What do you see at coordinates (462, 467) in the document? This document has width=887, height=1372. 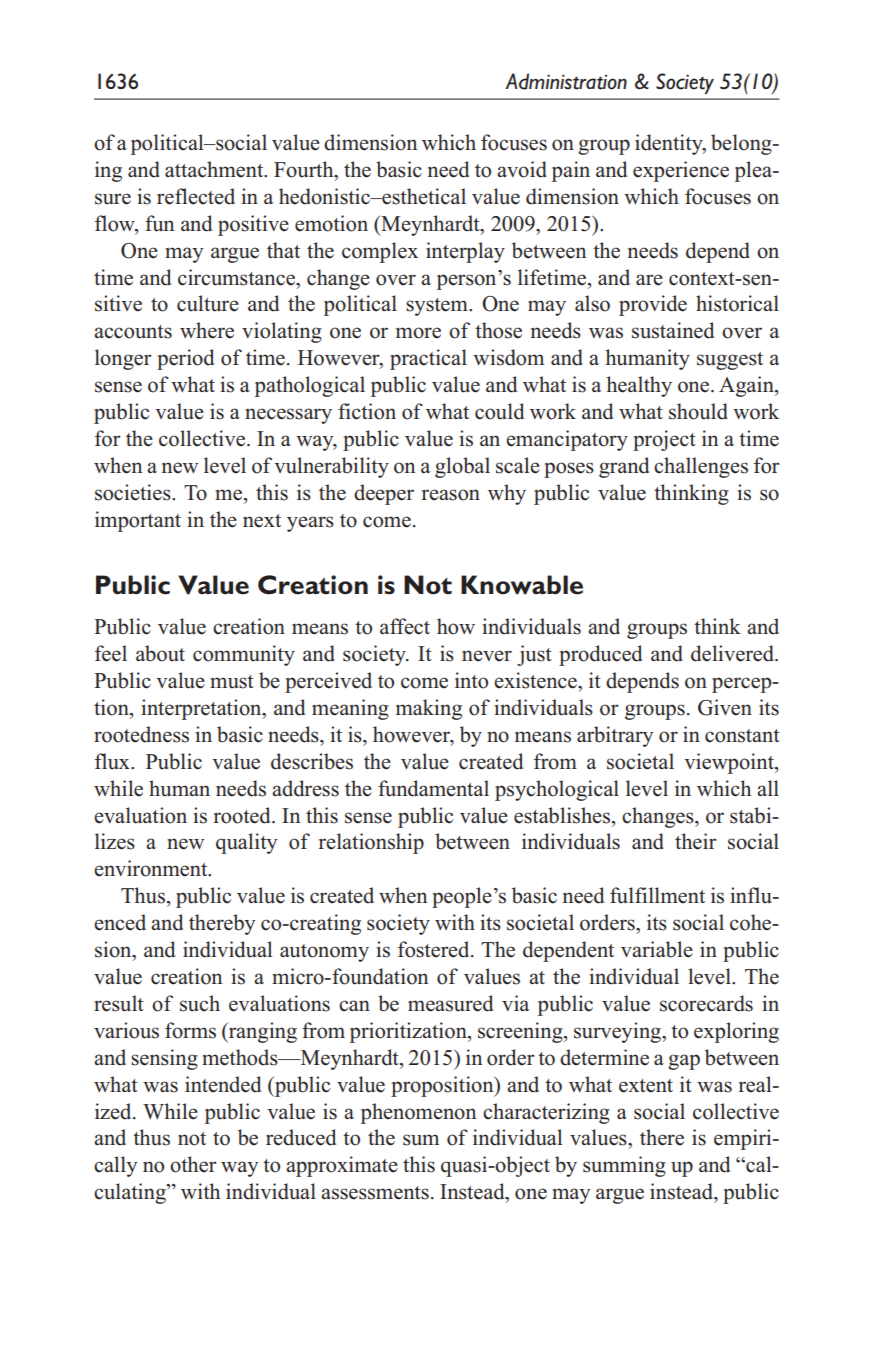 I see `global` at bounding box center [462, 467].
